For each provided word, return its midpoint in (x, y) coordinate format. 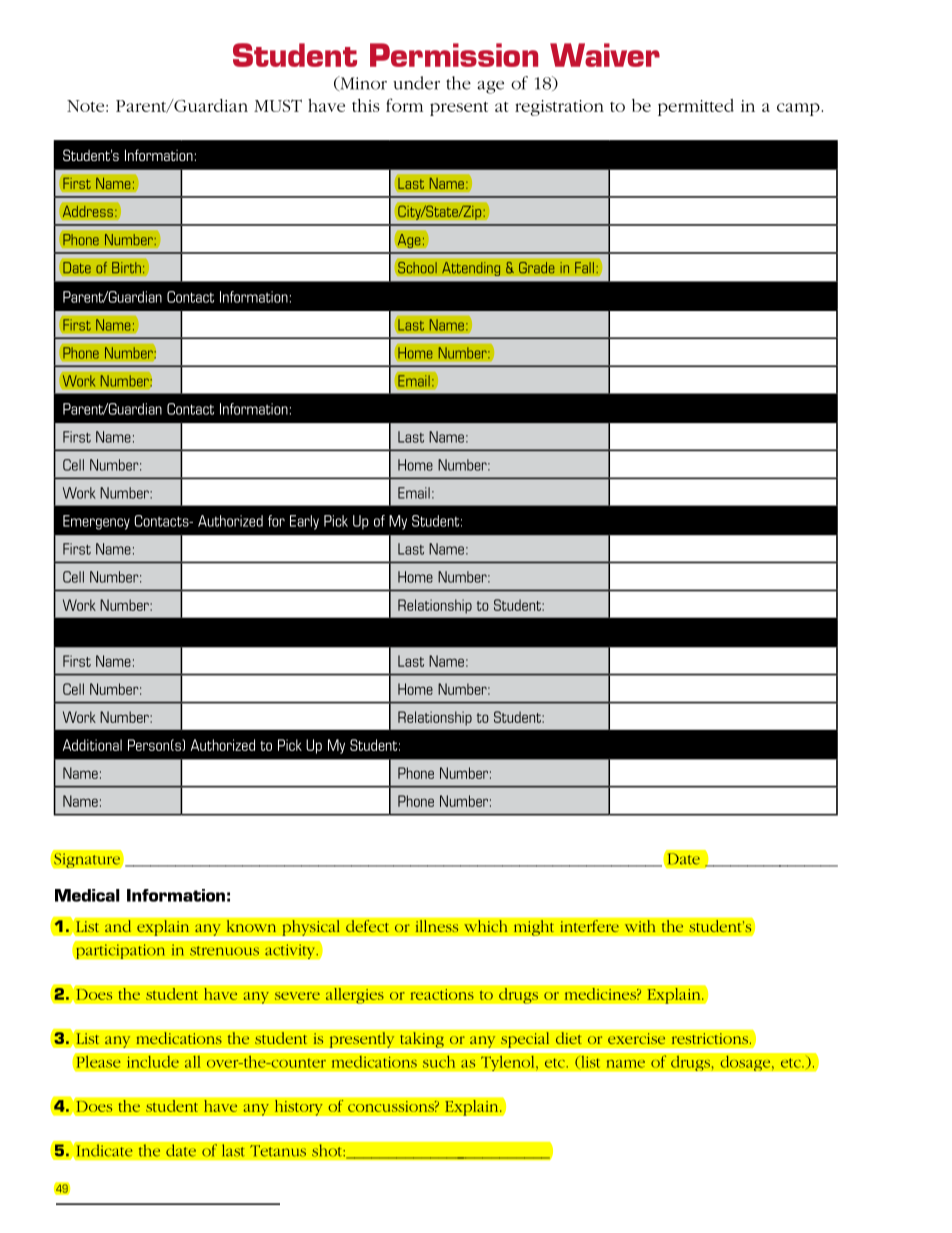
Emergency (96, 522)
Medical (87, 895)
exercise (636, 1039)
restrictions (710, 1039)
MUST (278, 105)
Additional (92, 745)
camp (799, 109)
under (416, 83)
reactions (442, 994)
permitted (696, 107)
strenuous (224, 951)
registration (559, 108)
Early (304, 522)
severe (297, 996)
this (366, 105)
